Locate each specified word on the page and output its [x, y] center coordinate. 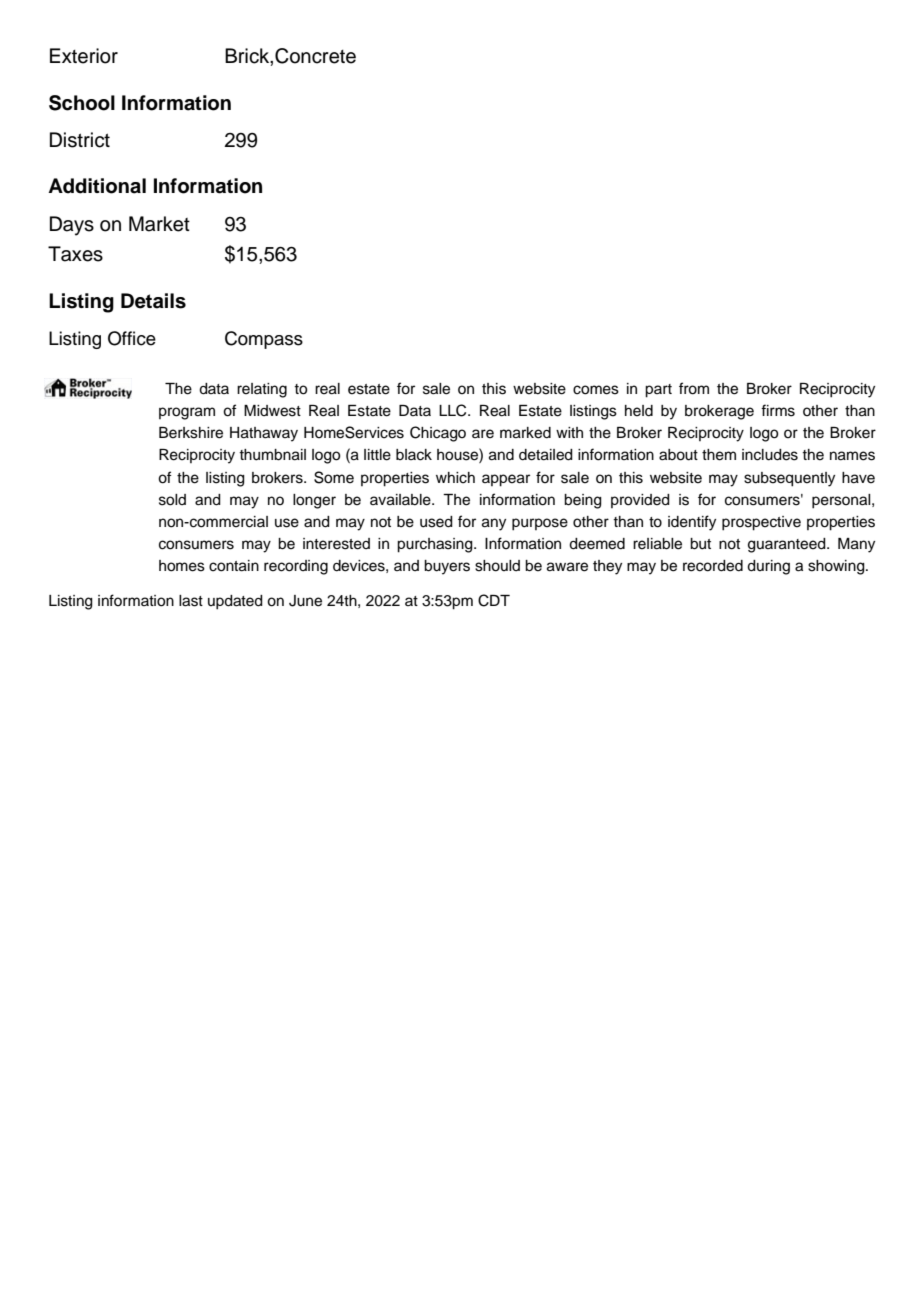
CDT [494, 600]
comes [596, 390]
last [191, 601]
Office [132, 338]
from [694, 388]
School [82, 103]
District [80, 140]
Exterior [84, 56]
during [768, 567]
